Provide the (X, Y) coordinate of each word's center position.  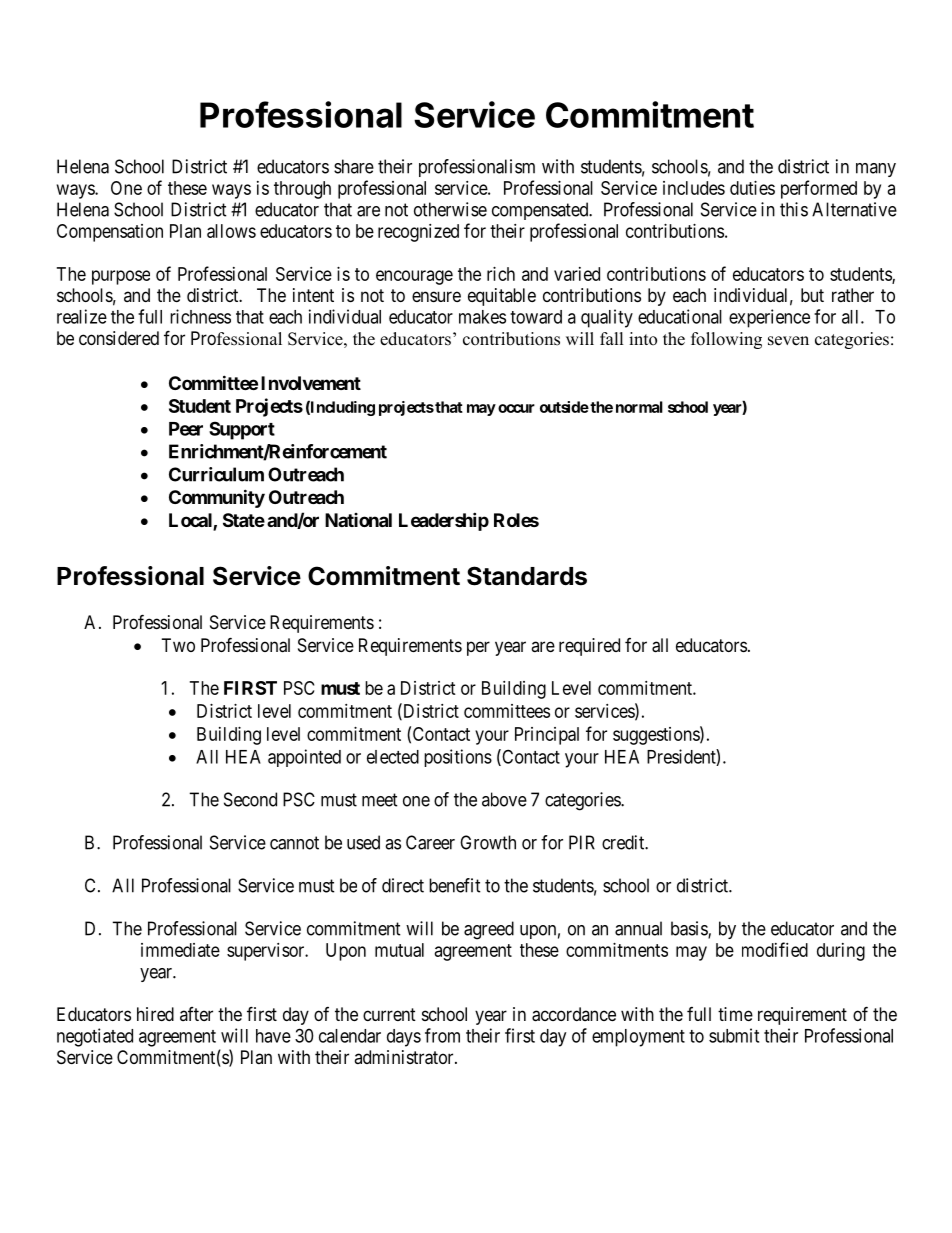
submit (734, 1035)
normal (639, 407)
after (196, 1014)
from (442, 1035)
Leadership (444, 521)
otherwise (450, 209)
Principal (547, 736)
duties (752, 188)
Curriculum (216, 474)
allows (231, 231)
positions (458, 758)
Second (250, 799)
